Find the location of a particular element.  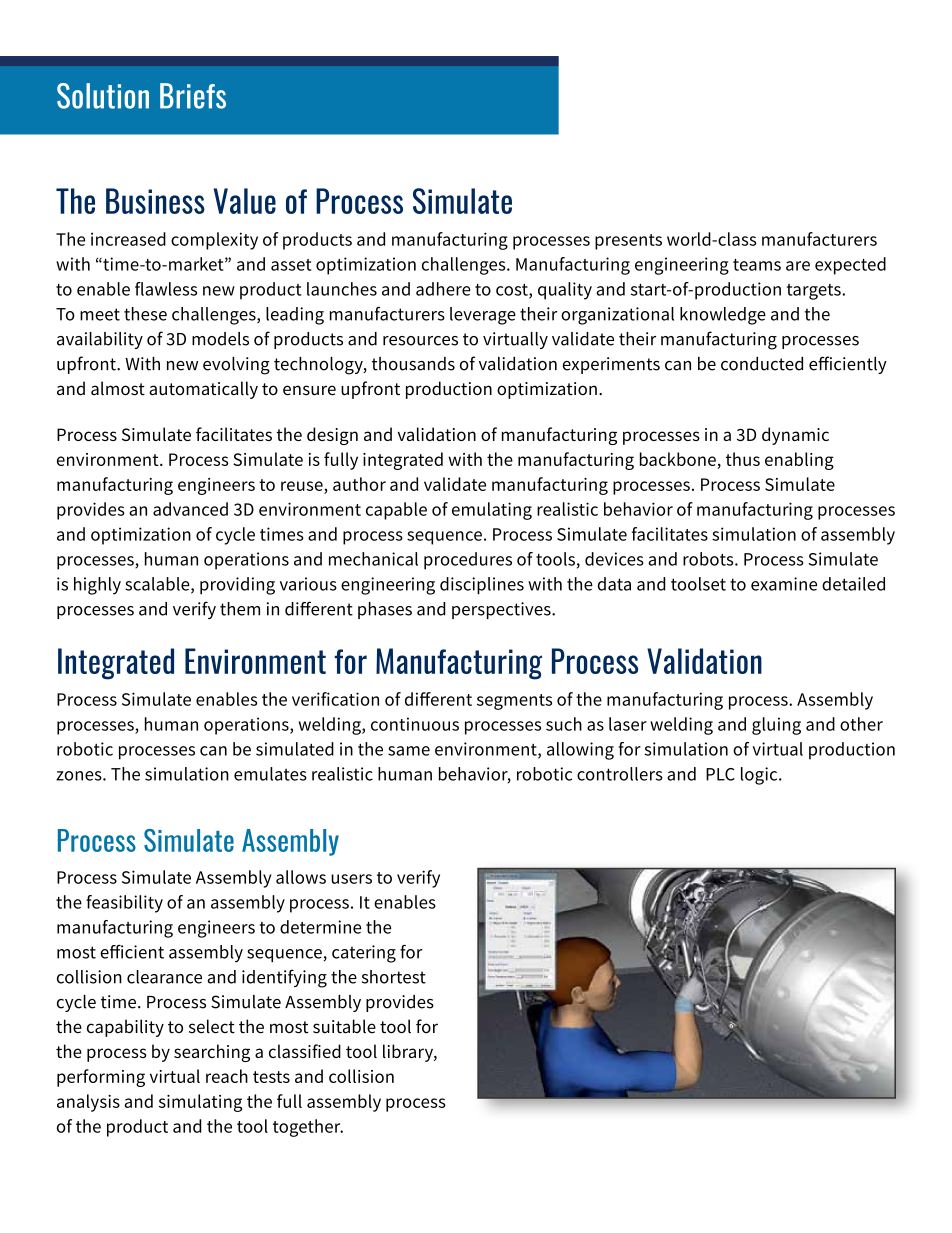

emulating is located at coordinates (492, 511).
